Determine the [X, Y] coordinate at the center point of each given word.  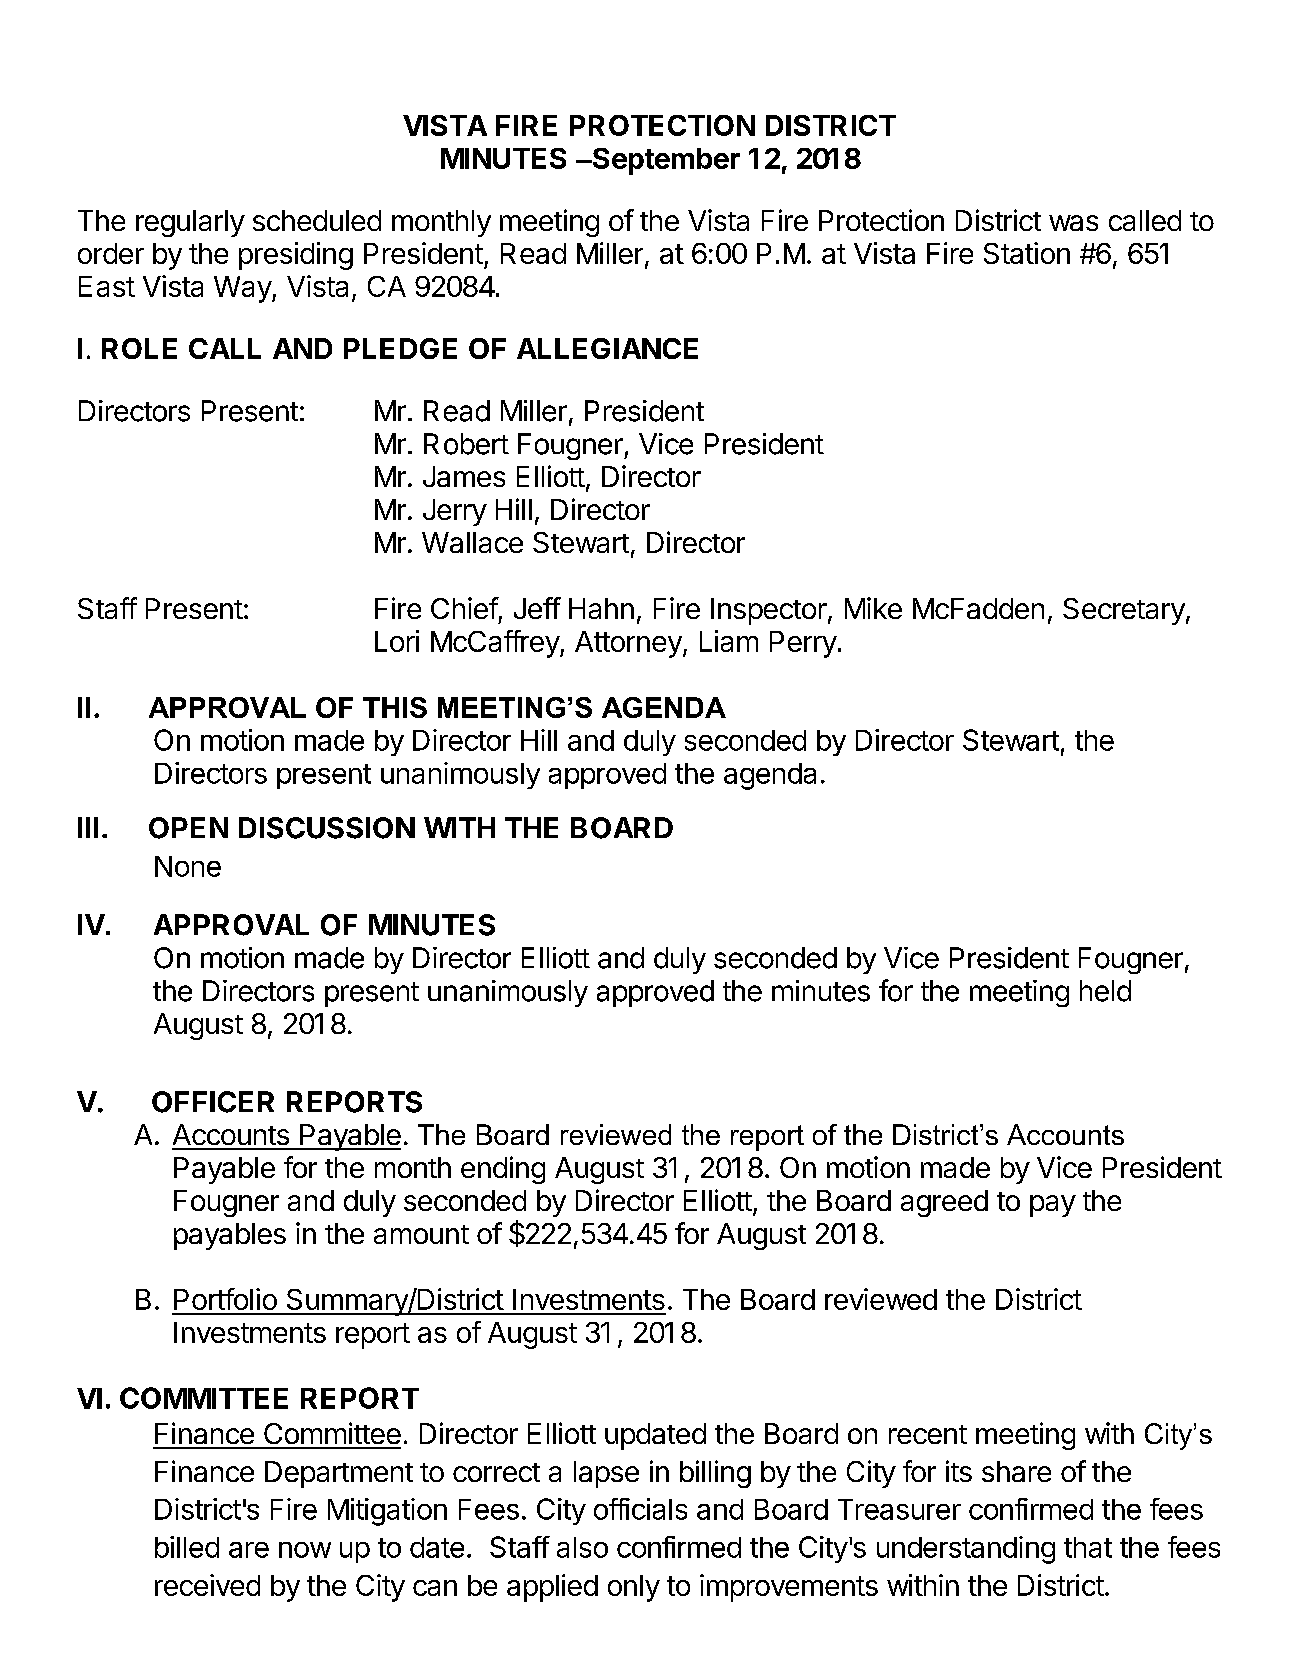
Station [1027, 253]
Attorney [629, 644]
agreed [944, 1203]
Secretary [1124, 611]
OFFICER [213, 1102]
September [665, 161]
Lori [397, 641]
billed [187, 1547]
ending [503, 1170]
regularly [190, 223]
